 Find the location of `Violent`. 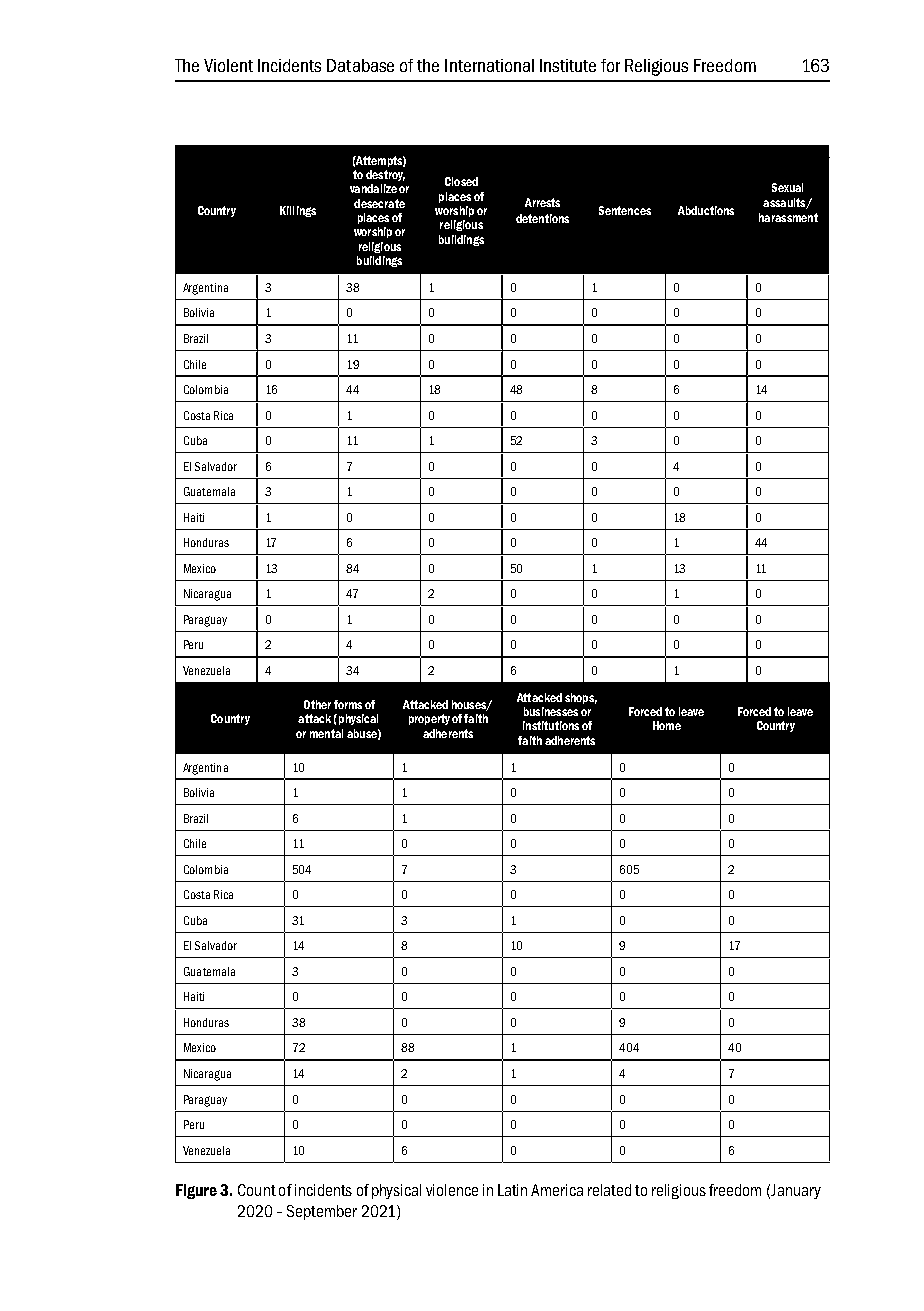

Violent is located at coordinates (228, 65).
